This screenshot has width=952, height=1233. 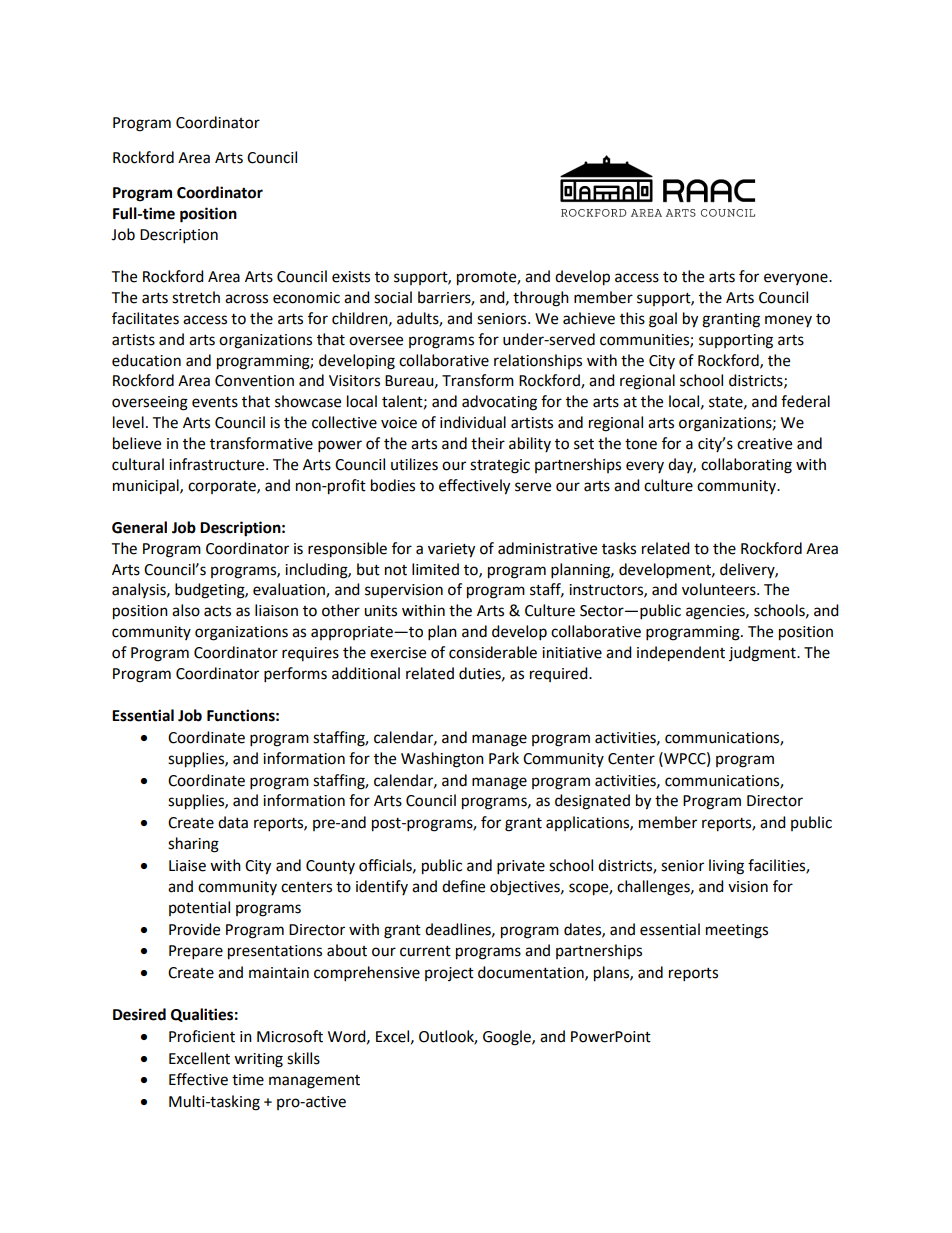 I want to click on project, so click(x=449, y=974).
